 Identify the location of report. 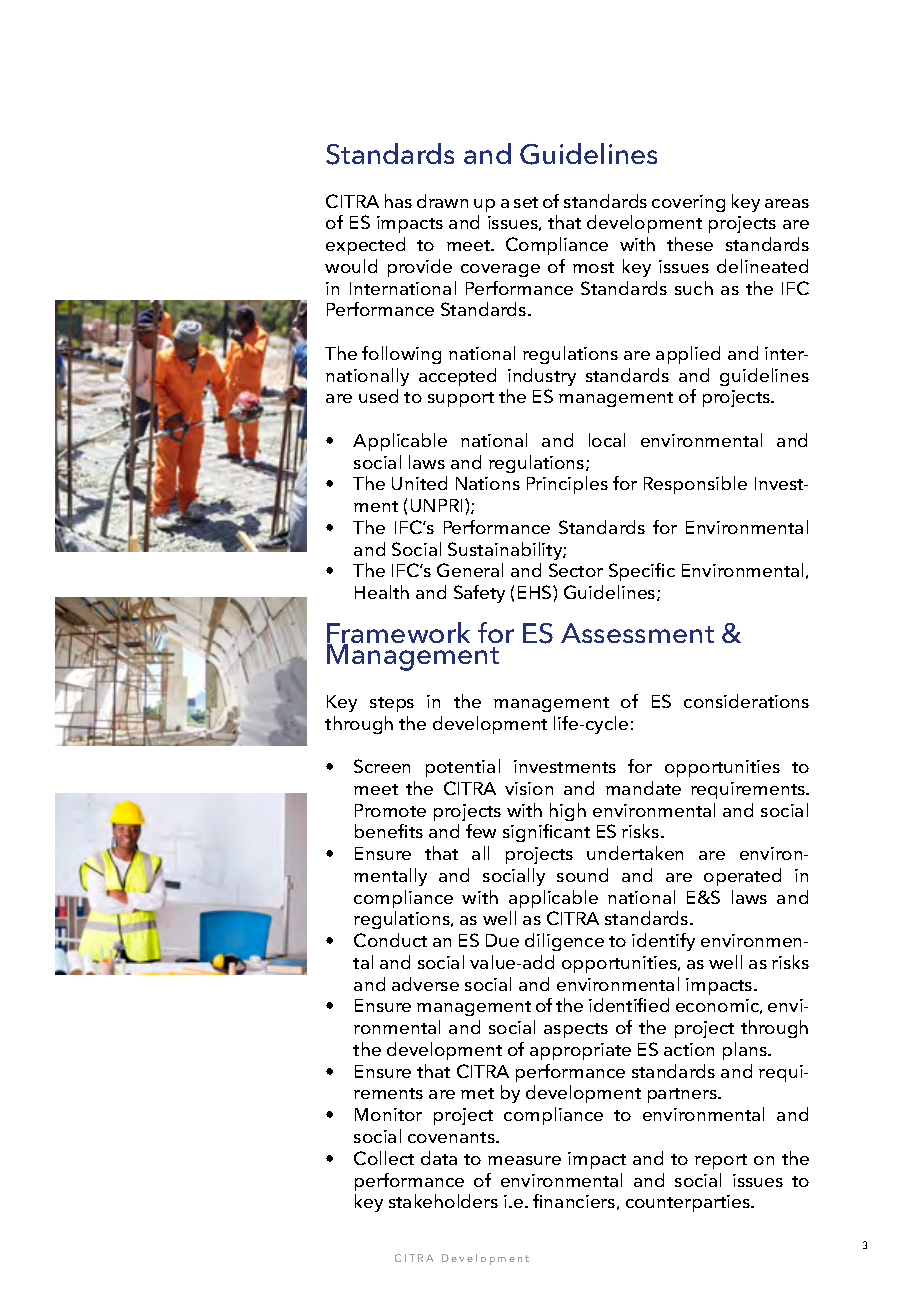
(721, 1161).
